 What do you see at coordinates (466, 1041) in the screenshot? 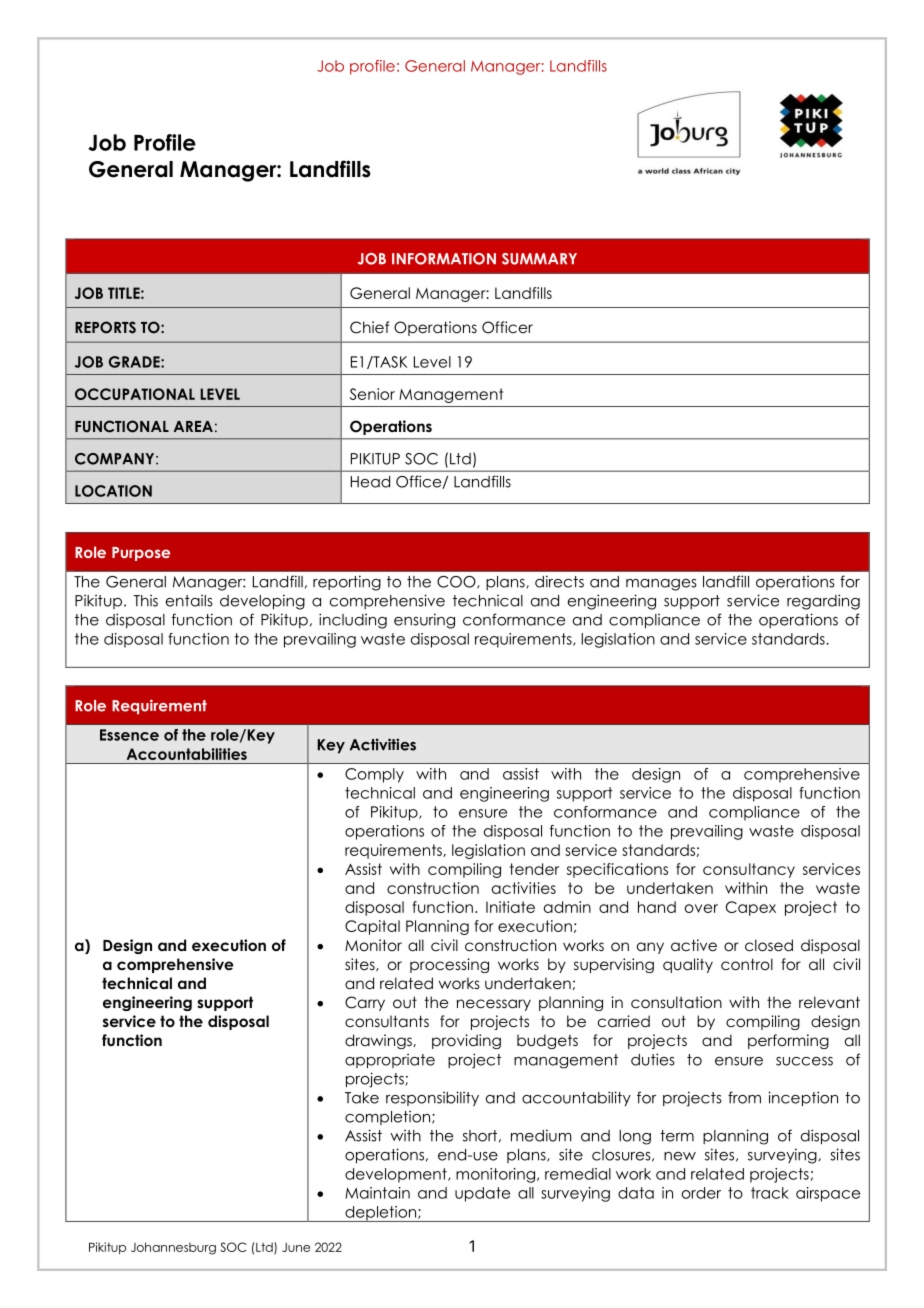
I see `providing` at bounding box center [466, 1041].
